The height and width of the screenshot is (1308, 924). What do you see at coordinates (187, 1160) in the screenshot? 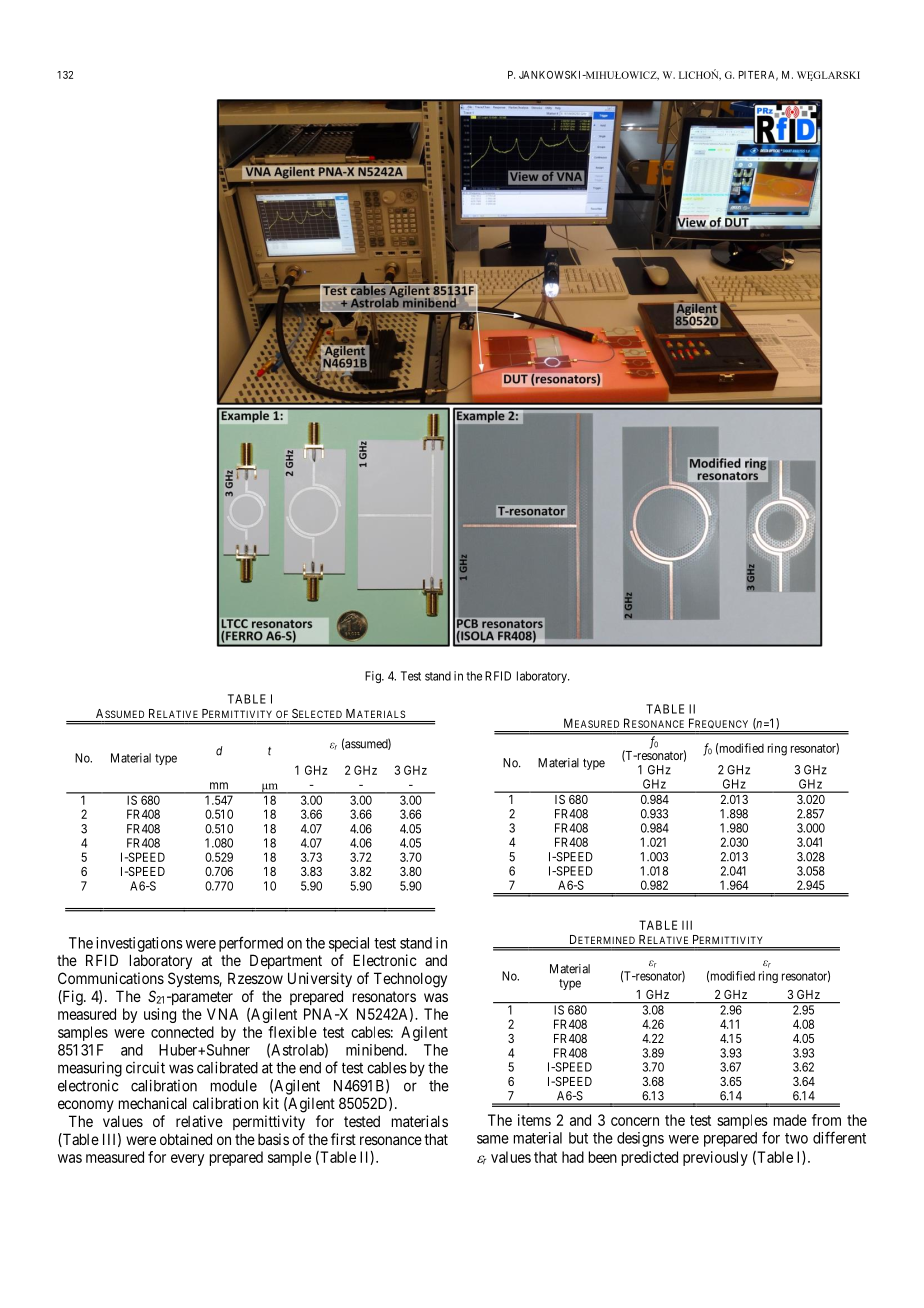
I see `every` at bounding box center [187, 1160].
